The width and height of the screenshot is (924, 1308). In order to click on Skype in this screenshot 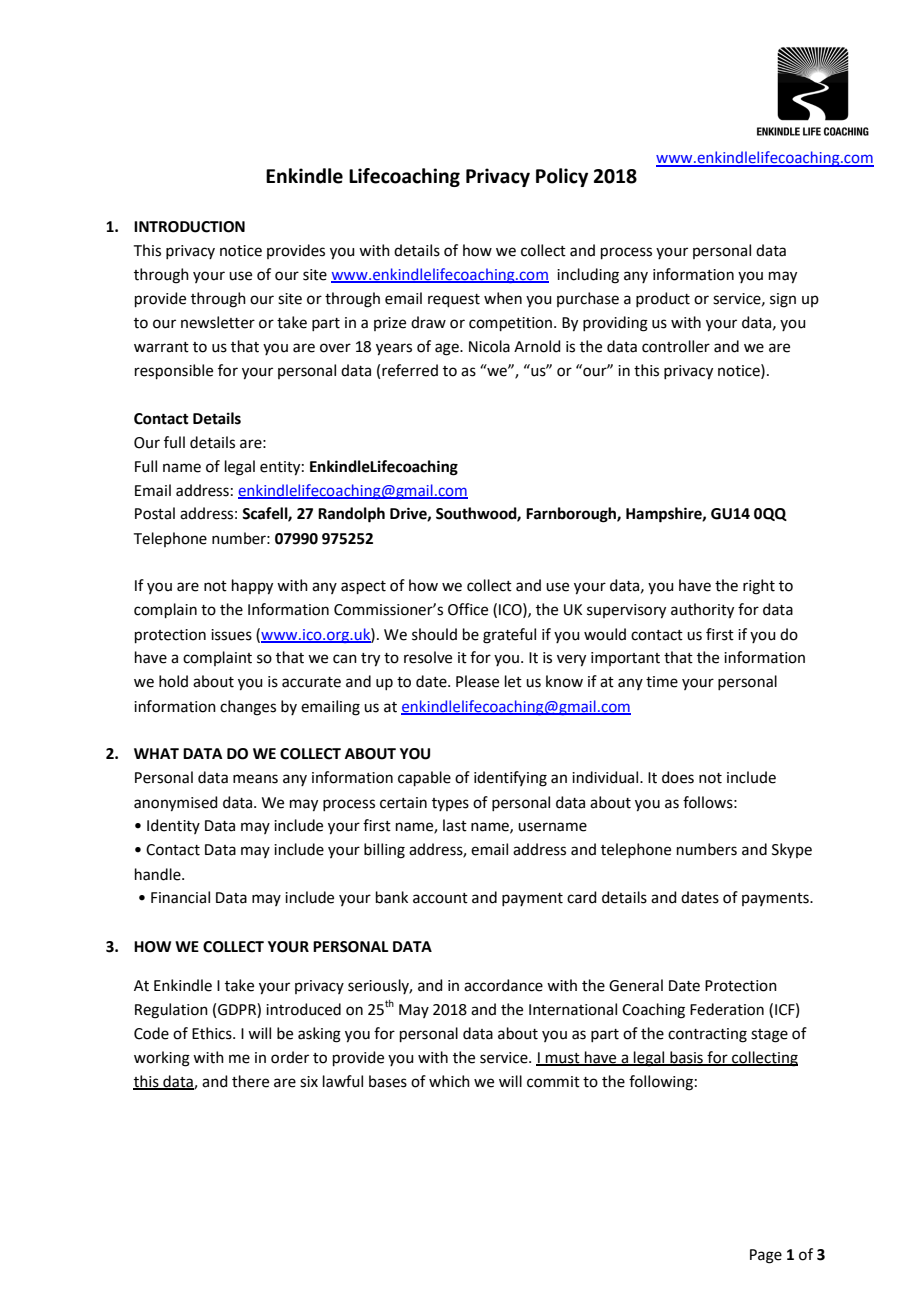, I will do `click(792, 850)`.
